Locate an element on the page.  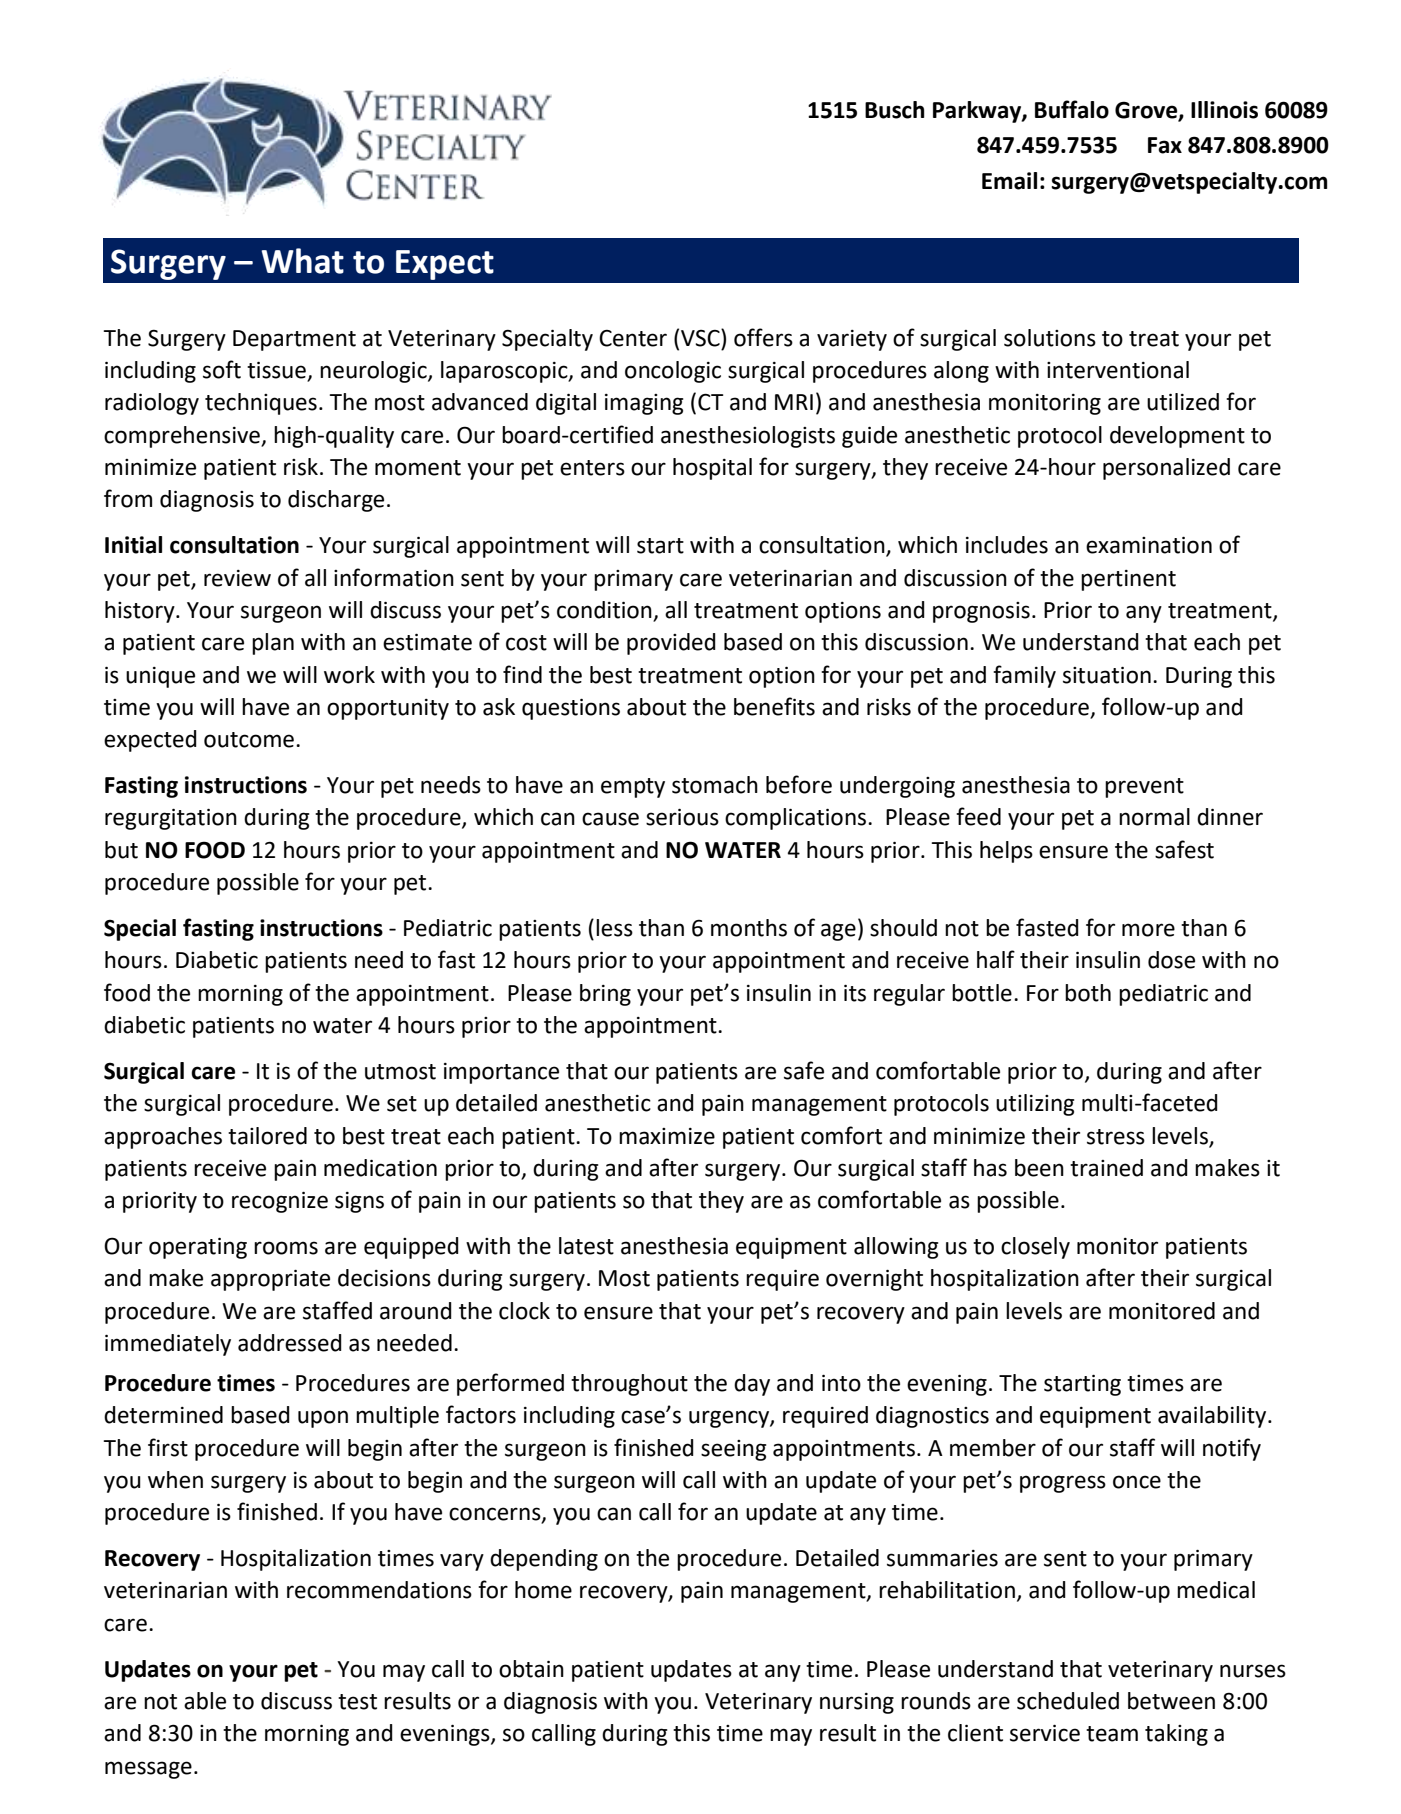
Busch is located at coordinates (894, 110).
